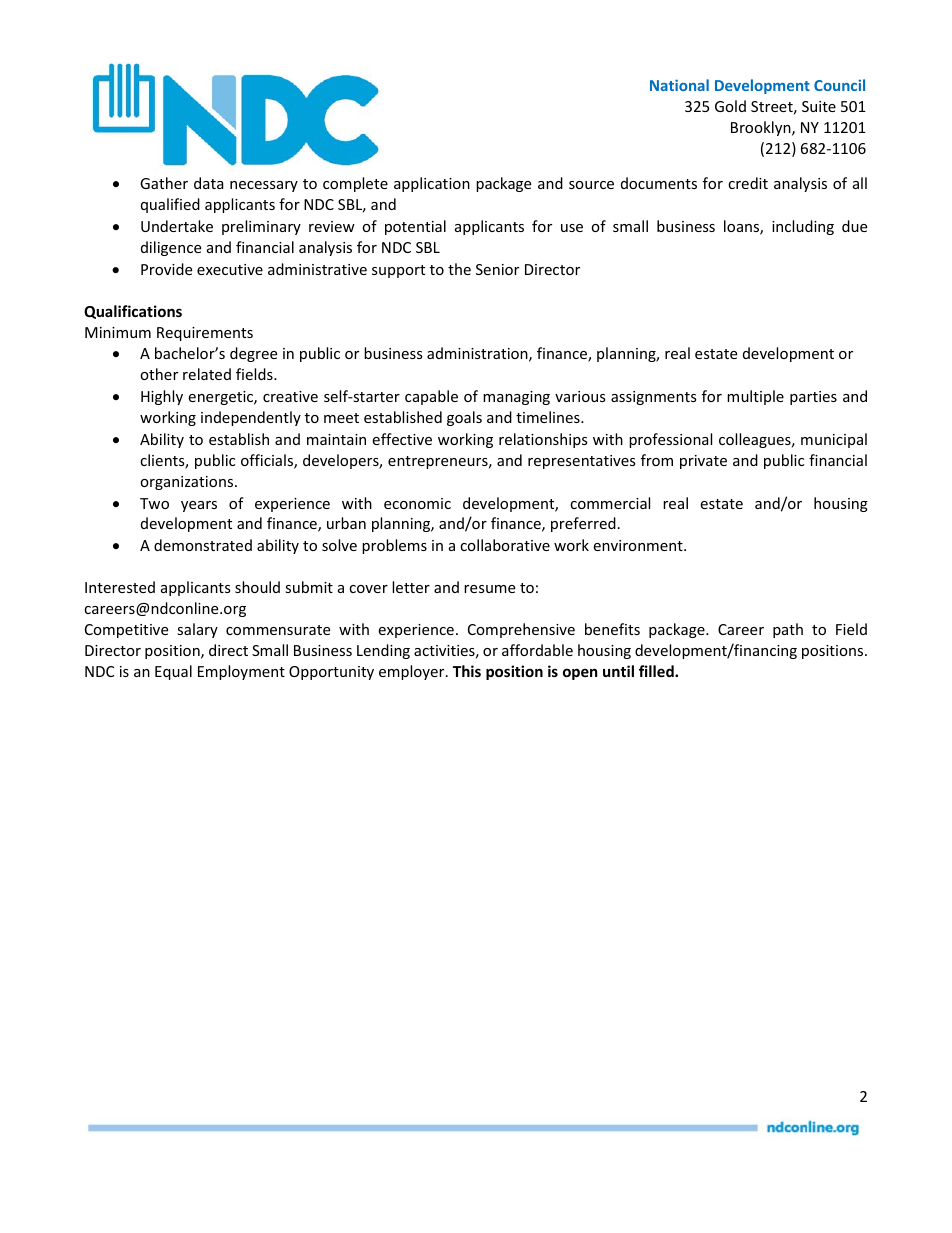  Describe the element at coordinates (803, 227) in the image. I see `including` at that location.
